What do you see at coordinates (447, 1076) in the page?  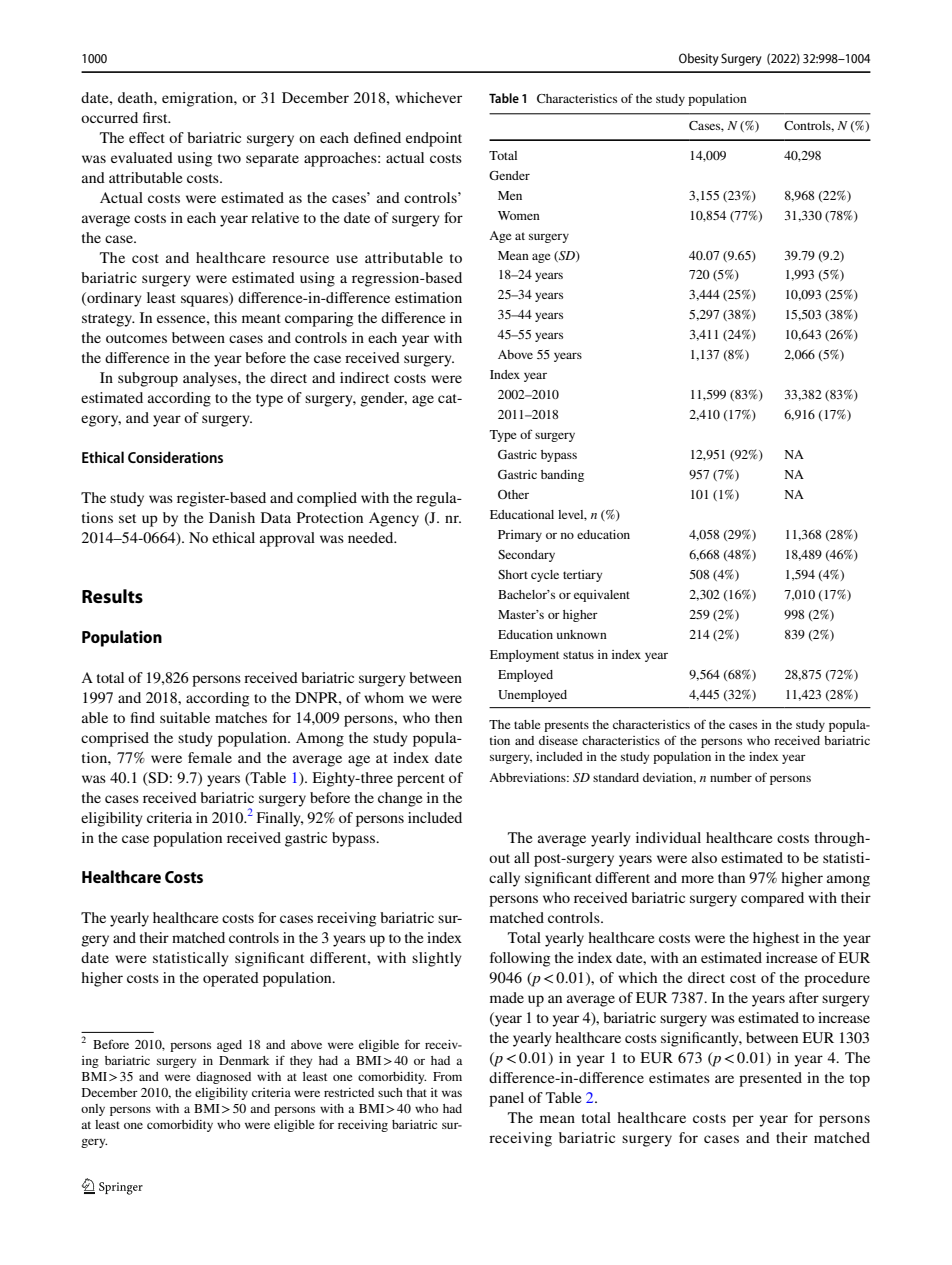 I see `From` at bounding box center [447, 1076].
